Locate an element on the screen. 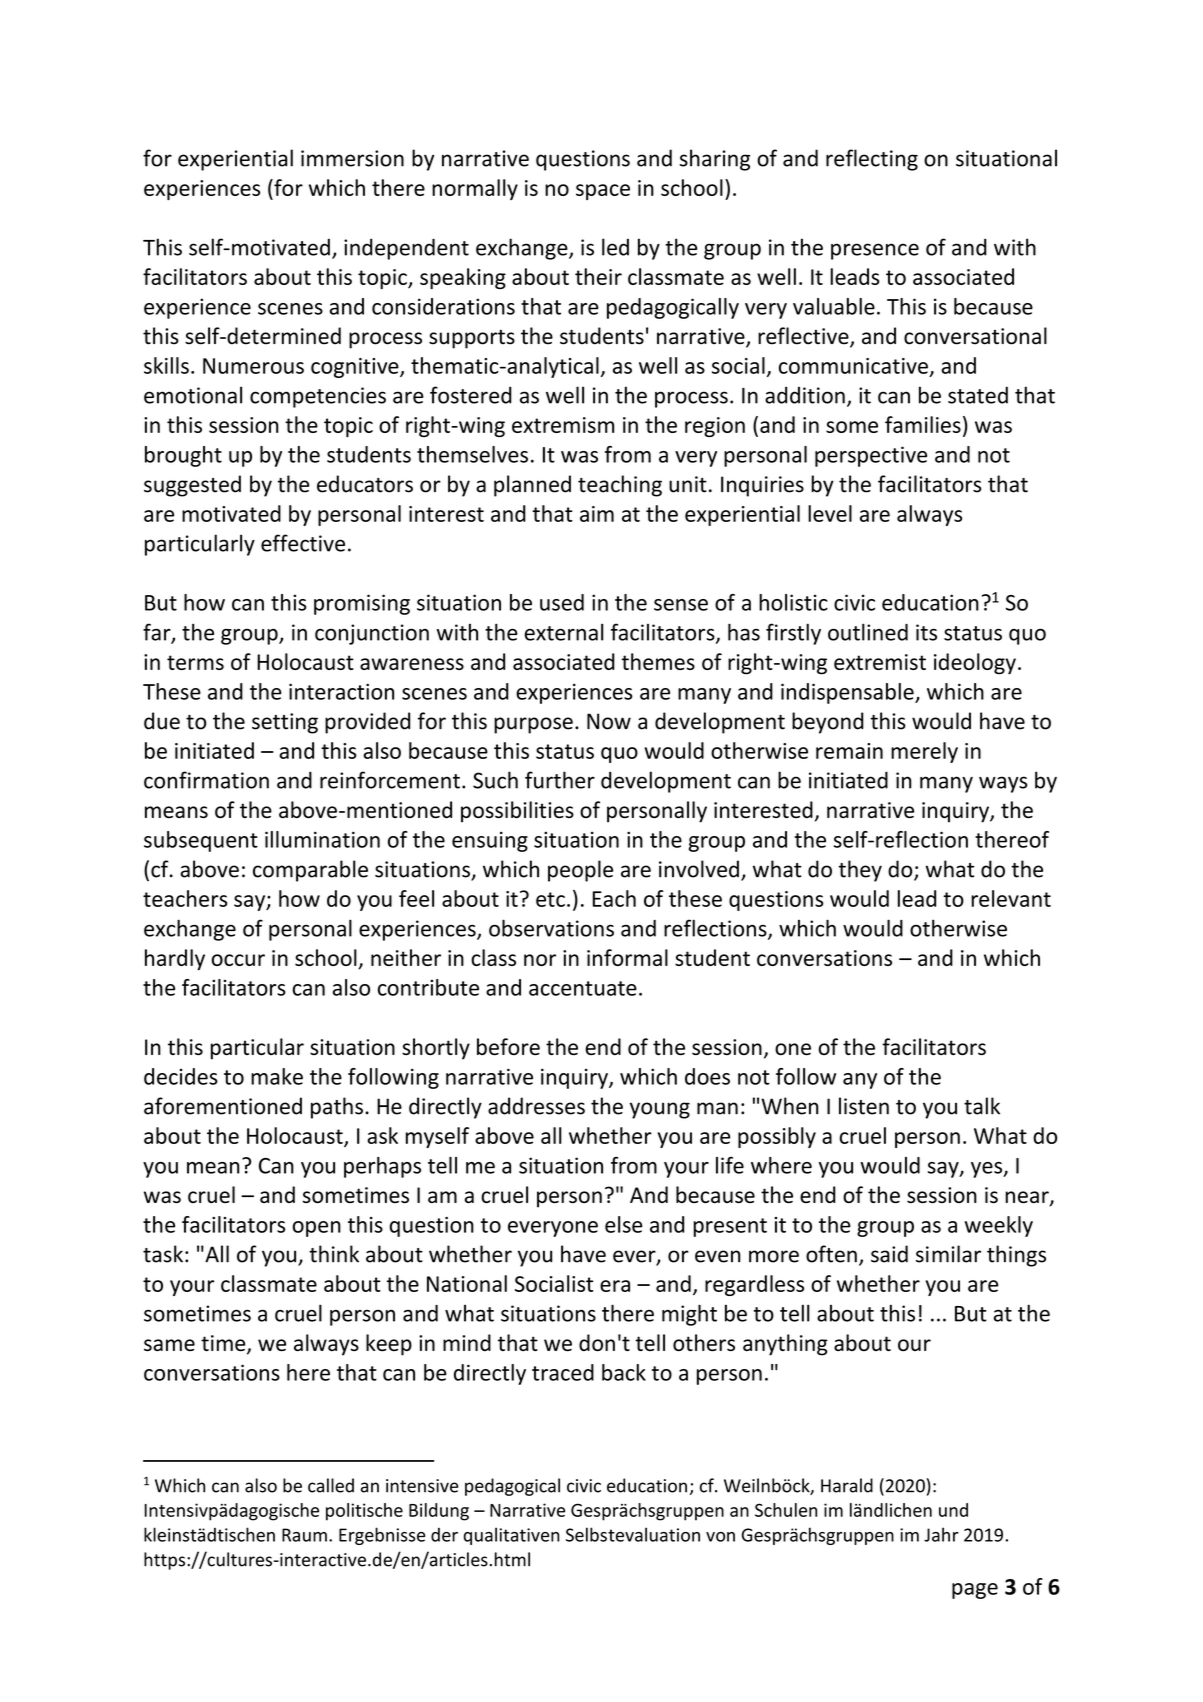 This screenshot has height=1702, width=1203. aim is located at coordinates (597, 514).
